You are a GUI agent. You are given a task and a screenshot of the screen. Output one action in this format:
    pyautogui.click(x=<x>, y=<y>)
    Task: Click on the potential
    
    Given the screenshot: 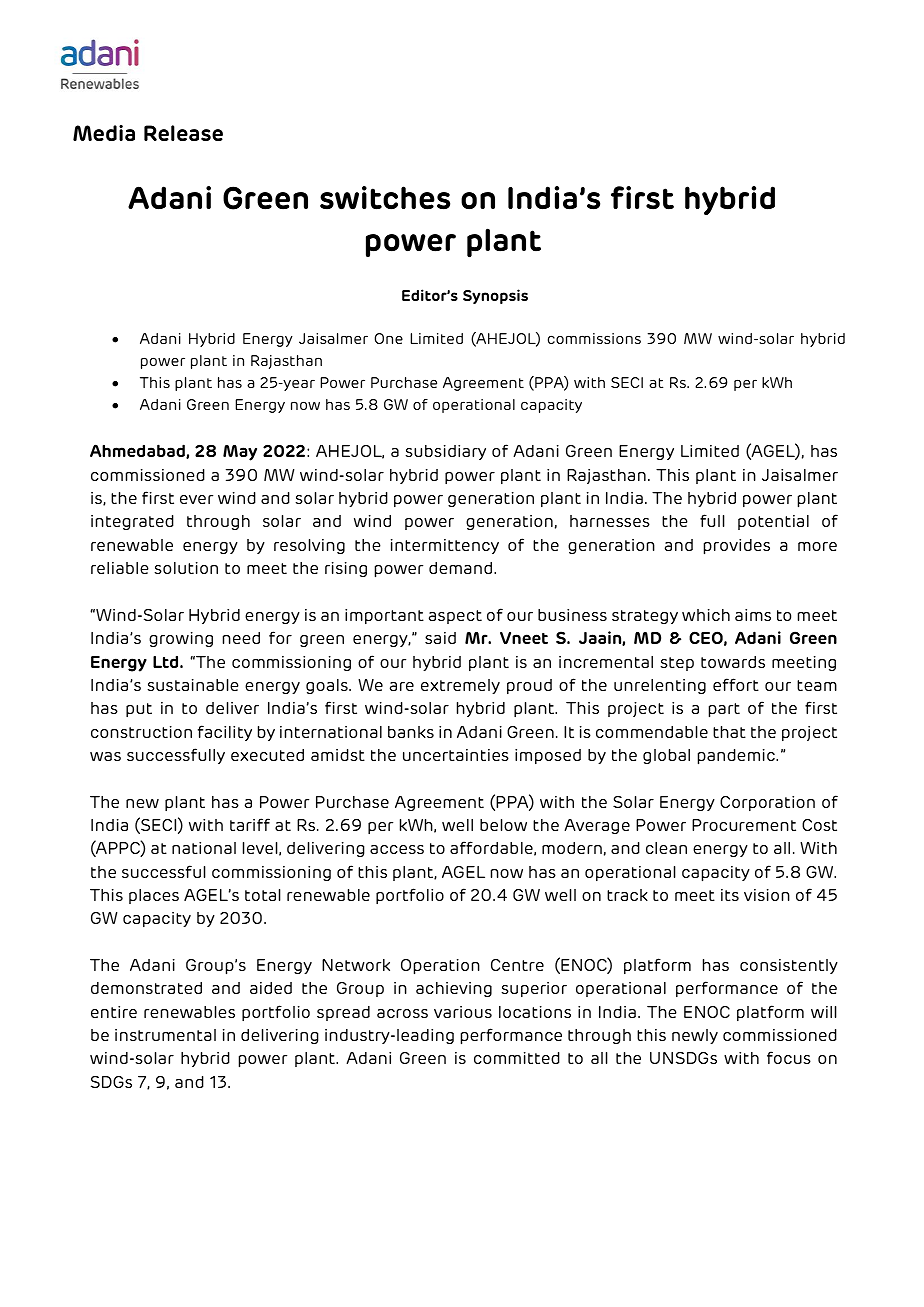 What is the action you would take?
    pyautogui.click(x=773, y=522)
